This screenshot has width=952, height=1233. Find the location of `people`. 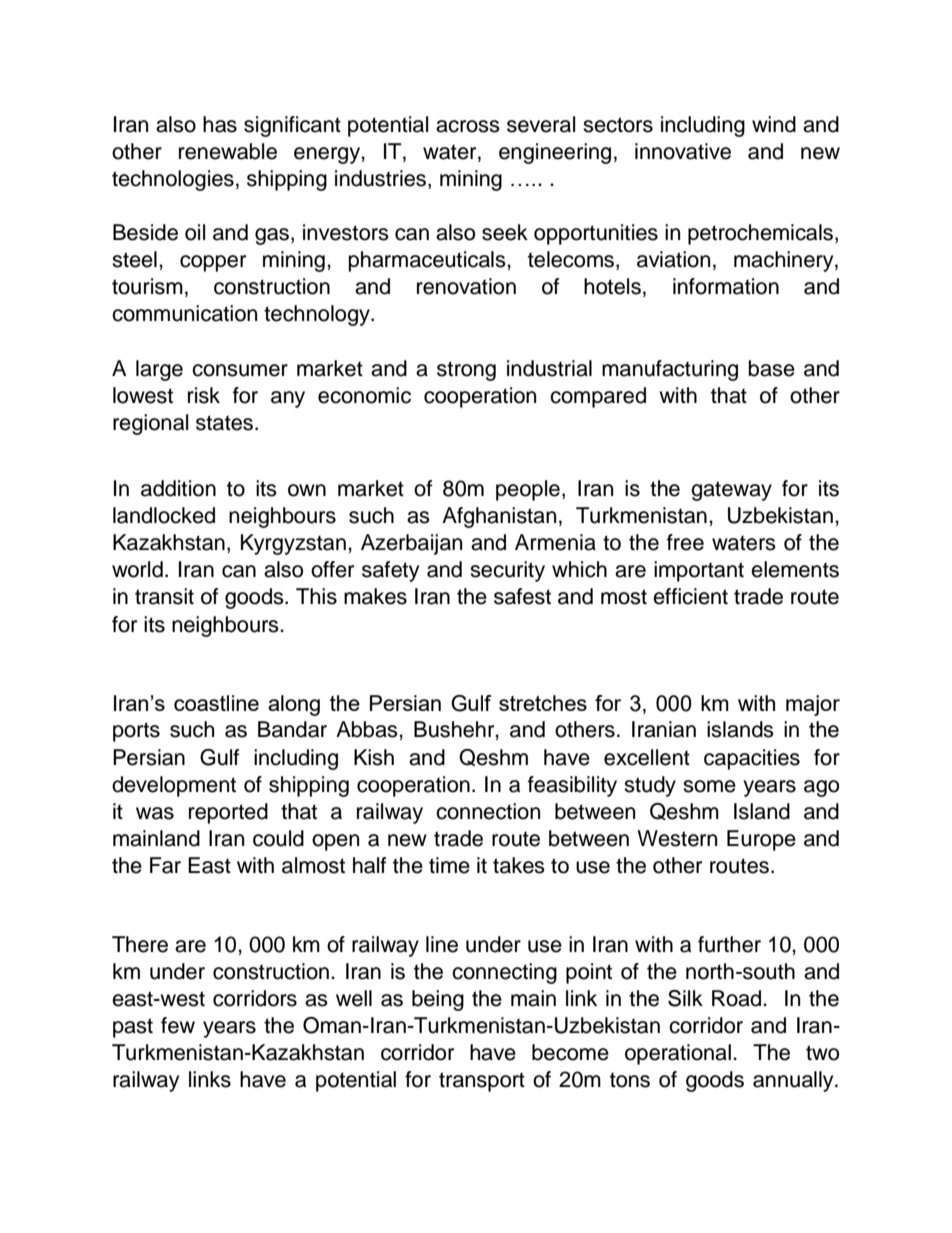

people is located at coordinates (528, 490).
